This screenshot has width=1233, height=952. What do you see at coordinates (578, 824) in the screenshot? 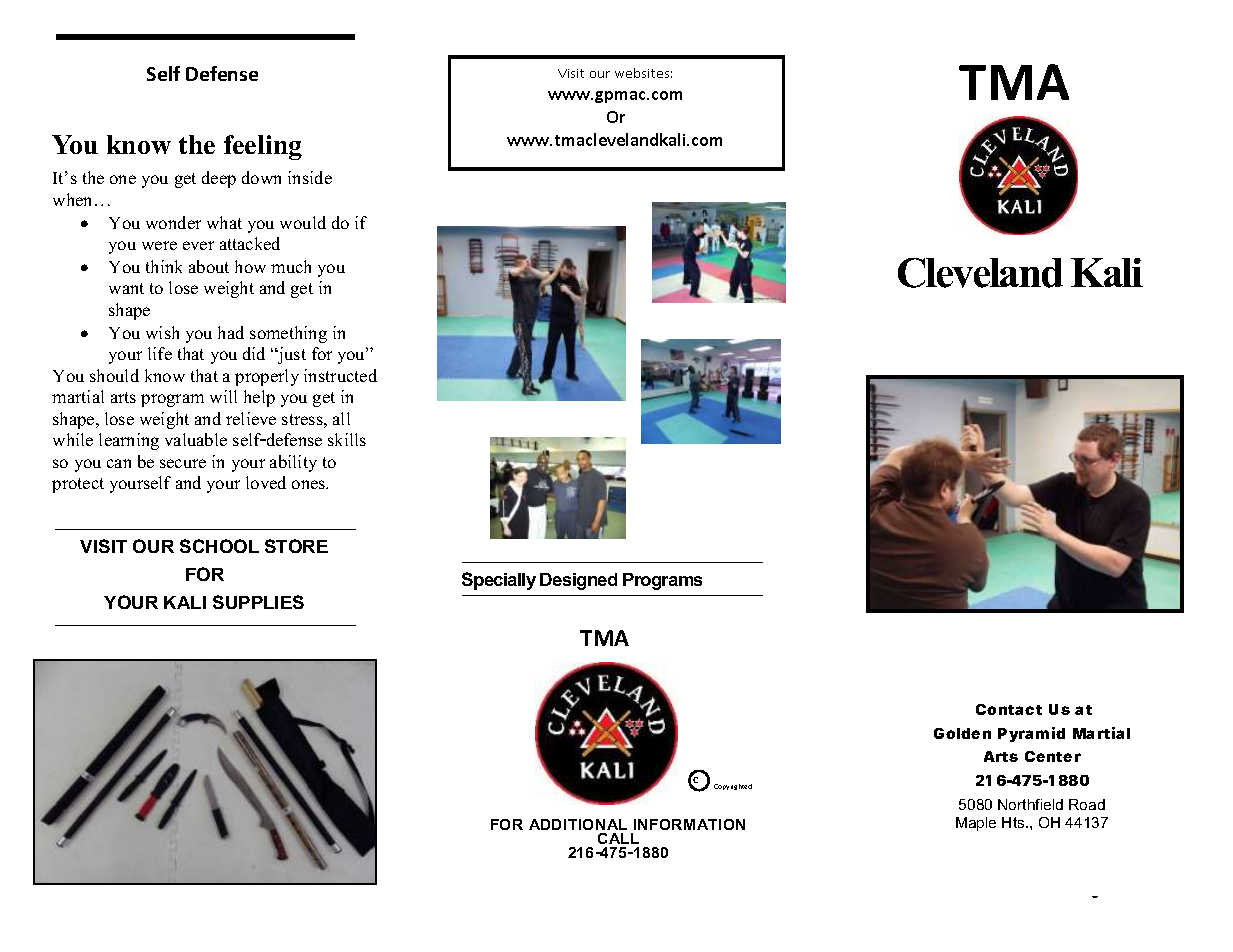
I see `ADDITIONAL` at bounding box center [578, 824].
